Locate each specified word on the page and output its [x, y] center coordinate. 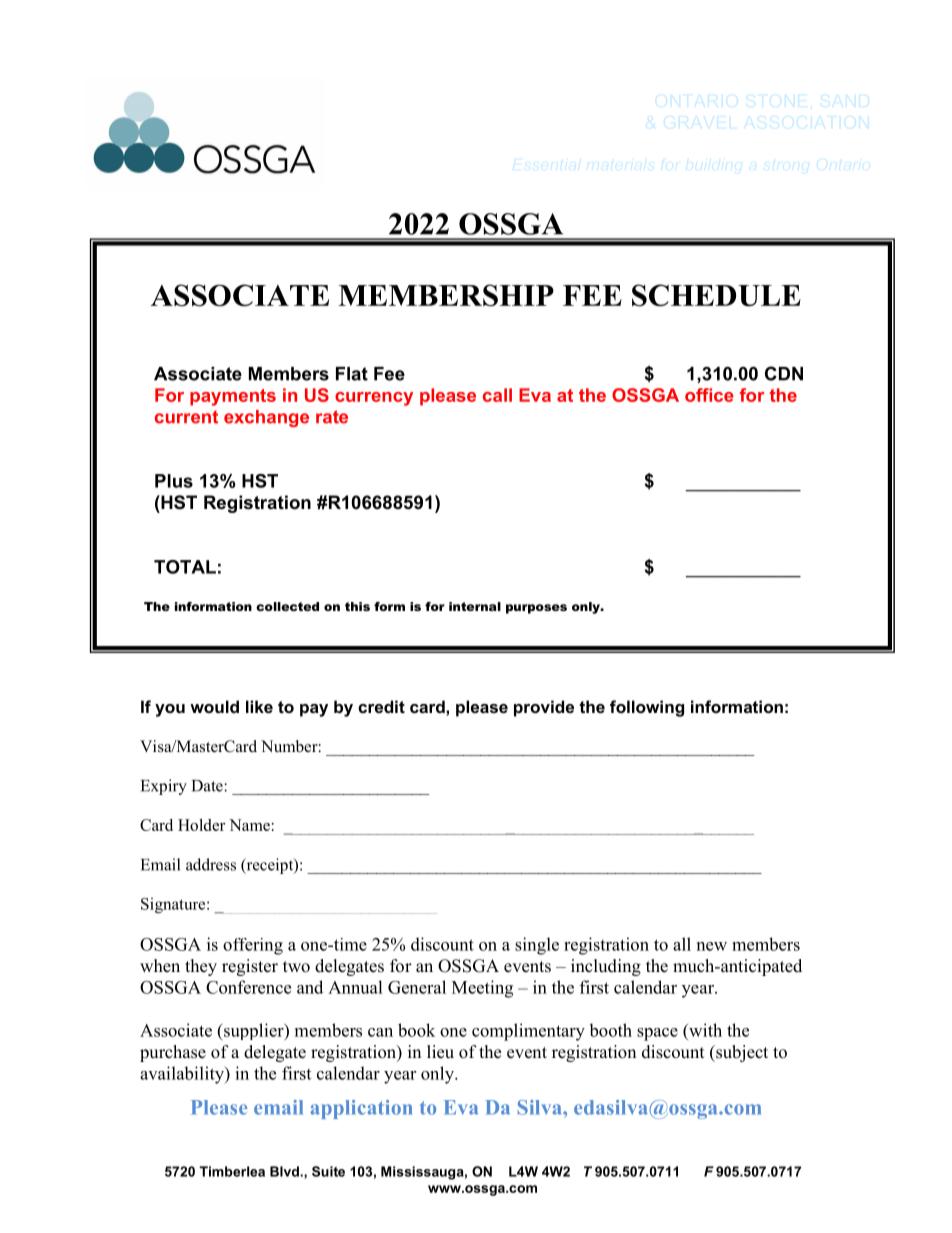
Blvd [285, 1171]
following [647, 708]
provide [544, 708]
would [214, 706]
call [497, 395]
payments [233, 397]
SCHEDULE [716, 295]
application [361, 1109]
